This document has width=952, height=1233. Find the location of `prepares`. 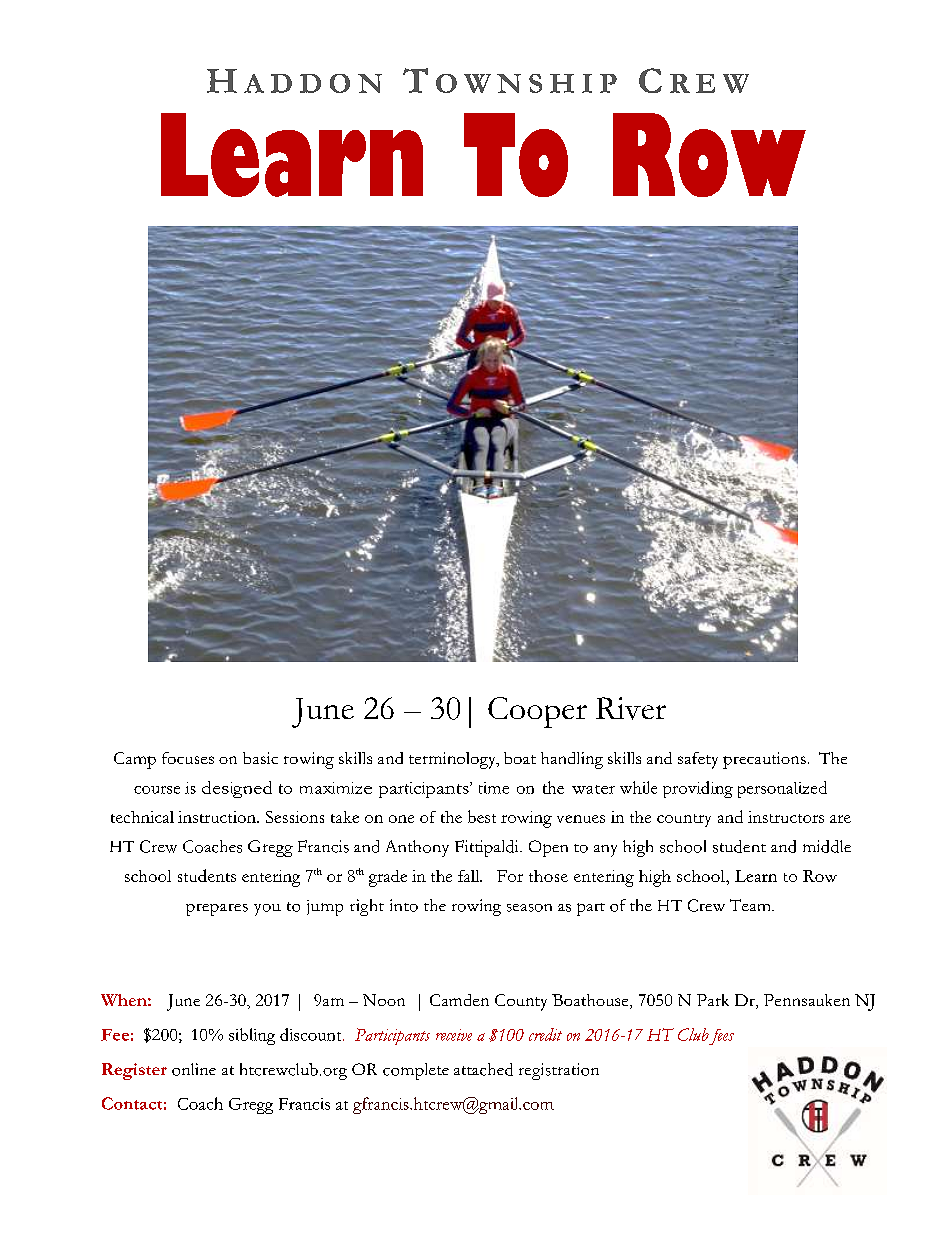

prepares is located at coordinates (217, 910).
